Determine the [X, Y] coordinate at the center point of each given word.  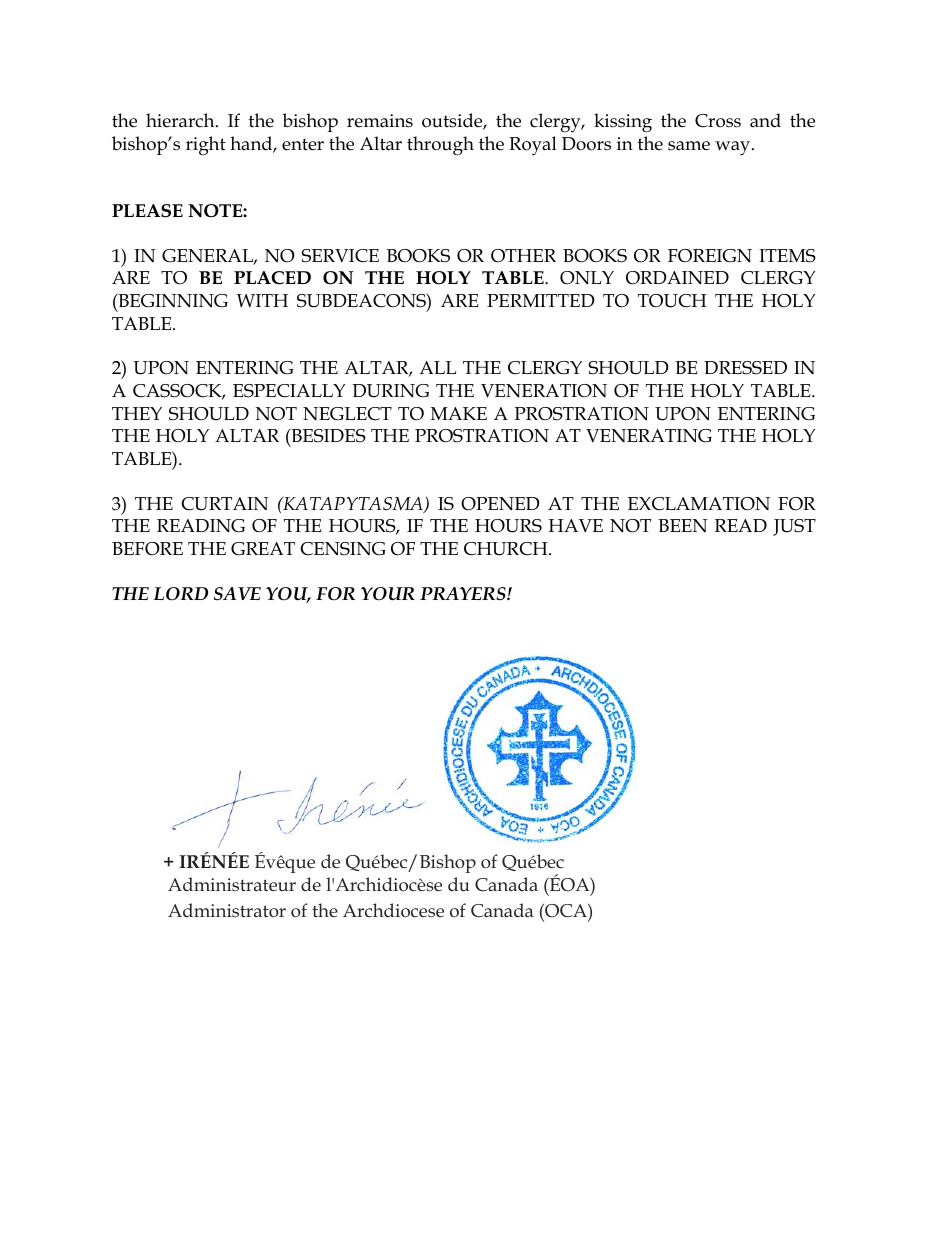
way [734, 148]
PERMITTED [541, 300]
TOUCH [672, 301]
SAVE [237, 594]
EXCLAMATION [699, 504]
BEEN [683, 525]
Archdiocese [393, 910]
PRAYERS [464, 594]
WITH [262, 300]
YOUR [388, 594]
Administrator [227, 910]
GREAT [263, 549]
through [440, 146]
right [206, 146]
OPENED [500, 504]
